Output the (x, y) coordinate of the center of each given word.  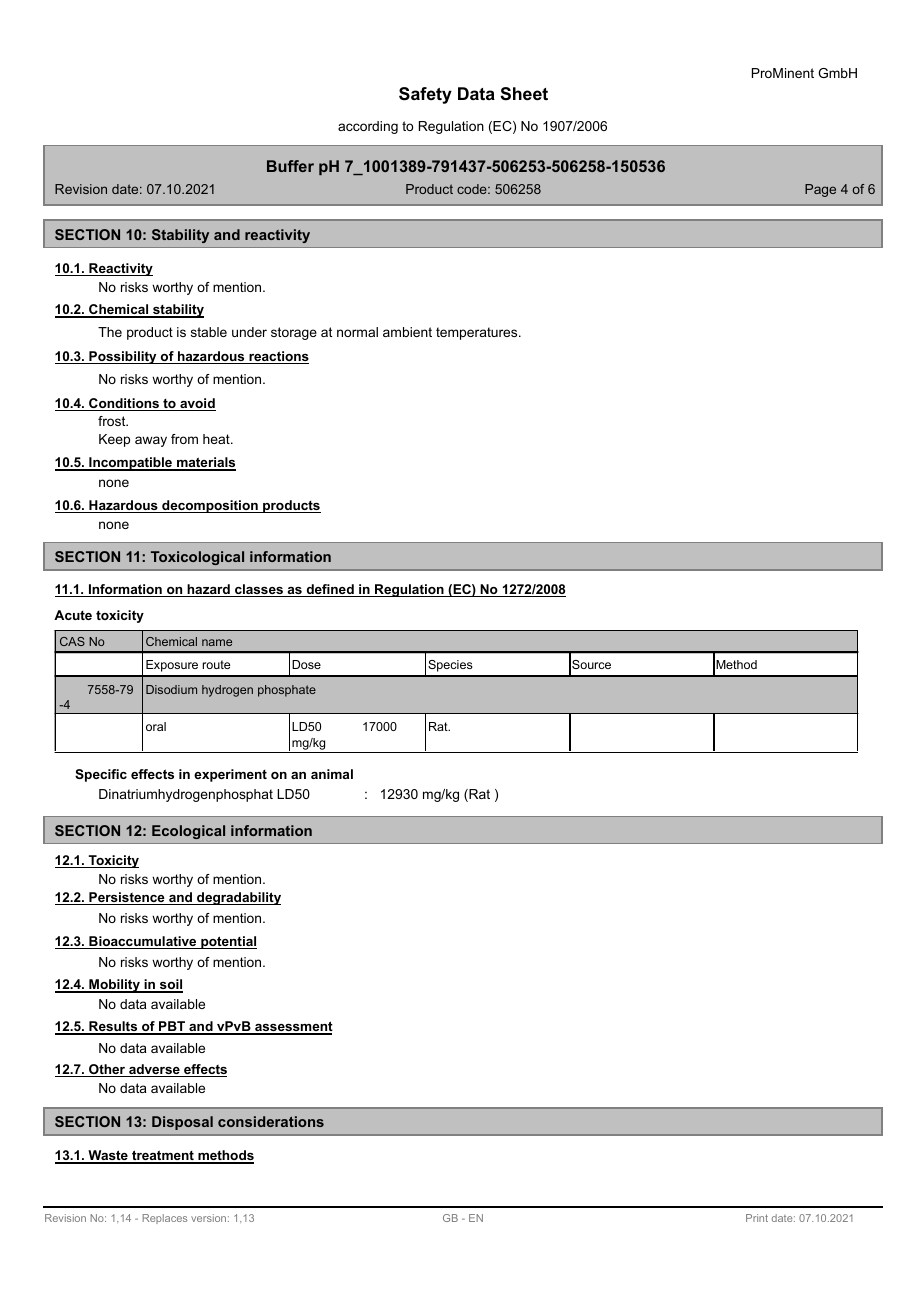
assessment (293, 1027)
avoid (197, 404)
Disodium (171, 689)
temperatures (478, 333)
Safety (425, 95)
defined (330, 590)
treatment (163, 1157)
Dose (306, 664)
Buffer (290, 166)
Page (820, 190)
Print (757, 1218)
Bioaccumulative (143, 942)
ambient (407, 332)
